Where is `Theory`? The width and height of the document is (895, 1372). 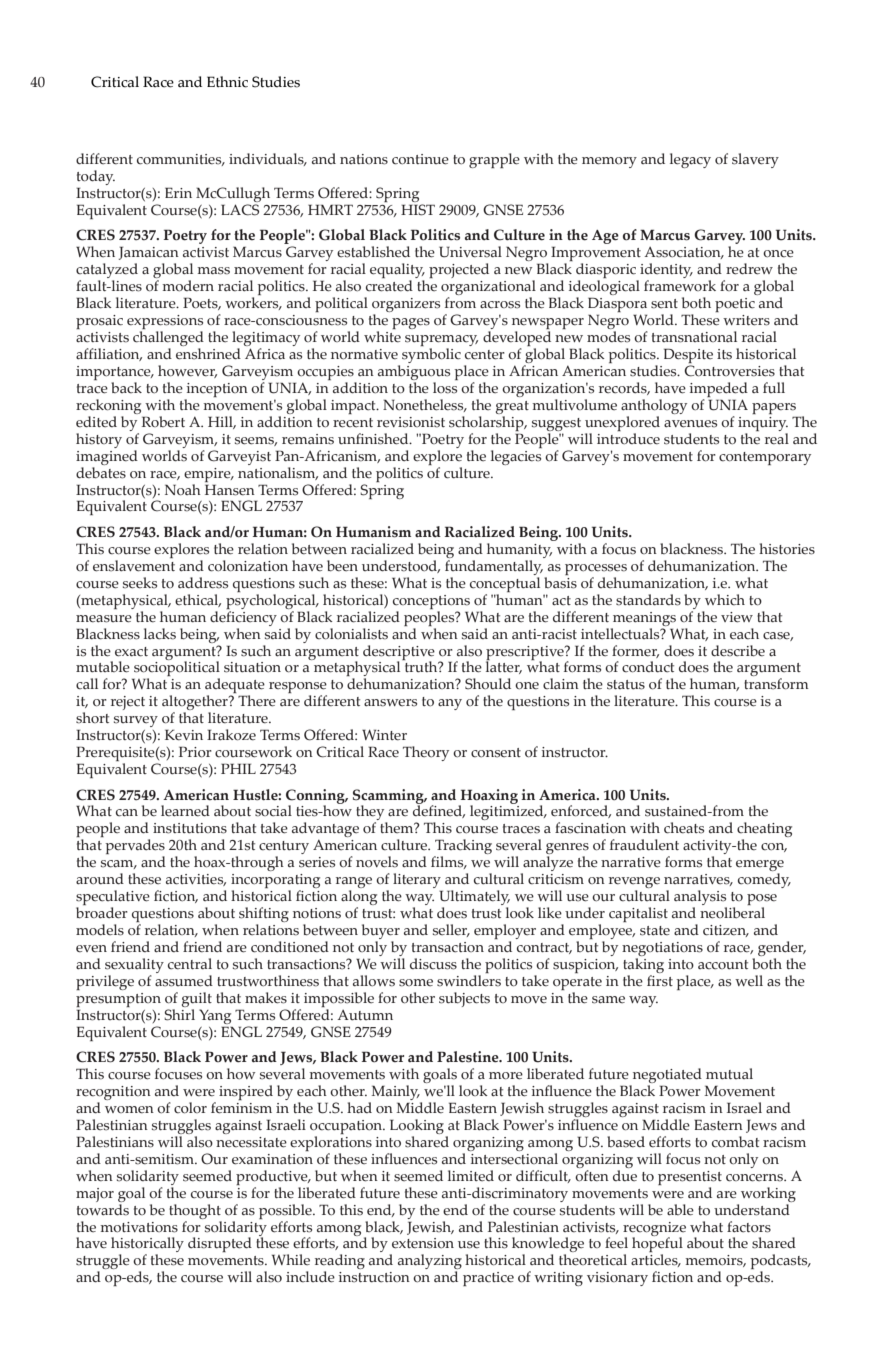 Theory is located at coordinates (426, 753).
